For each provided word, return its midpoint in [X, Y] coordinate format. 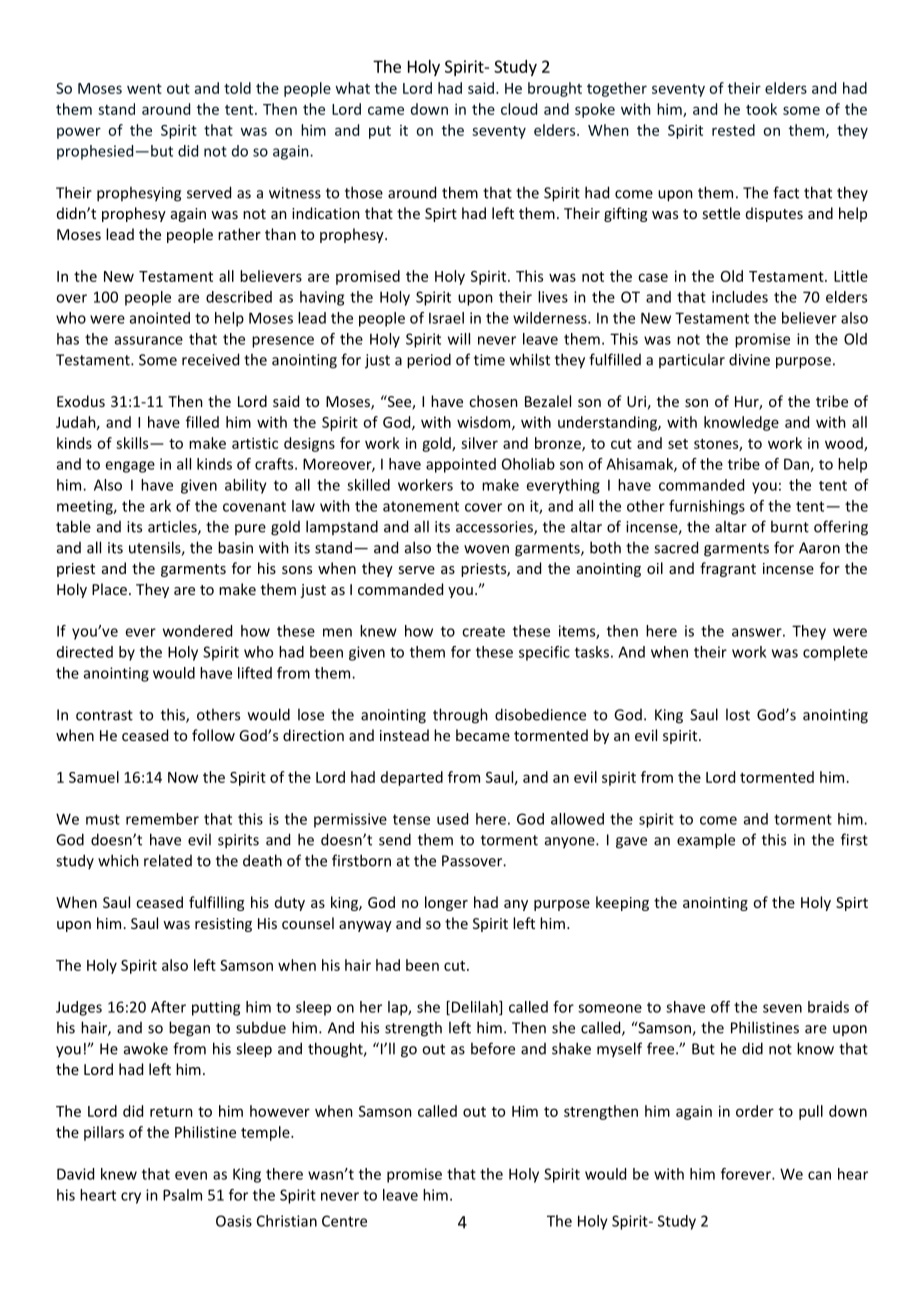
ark [160, 506]
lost [738, 714]
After [168, 1007]
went [144, 89]
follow [213, 735]
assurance [149, 340]
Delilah [476, 1008]
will [459, 339]
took [761, 109]
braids [828, 1007]
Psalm [182, 1195]
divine [749, 359]
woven [486, 549]
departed [412, 778]
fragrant [728, 569]
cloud [519, 109]
